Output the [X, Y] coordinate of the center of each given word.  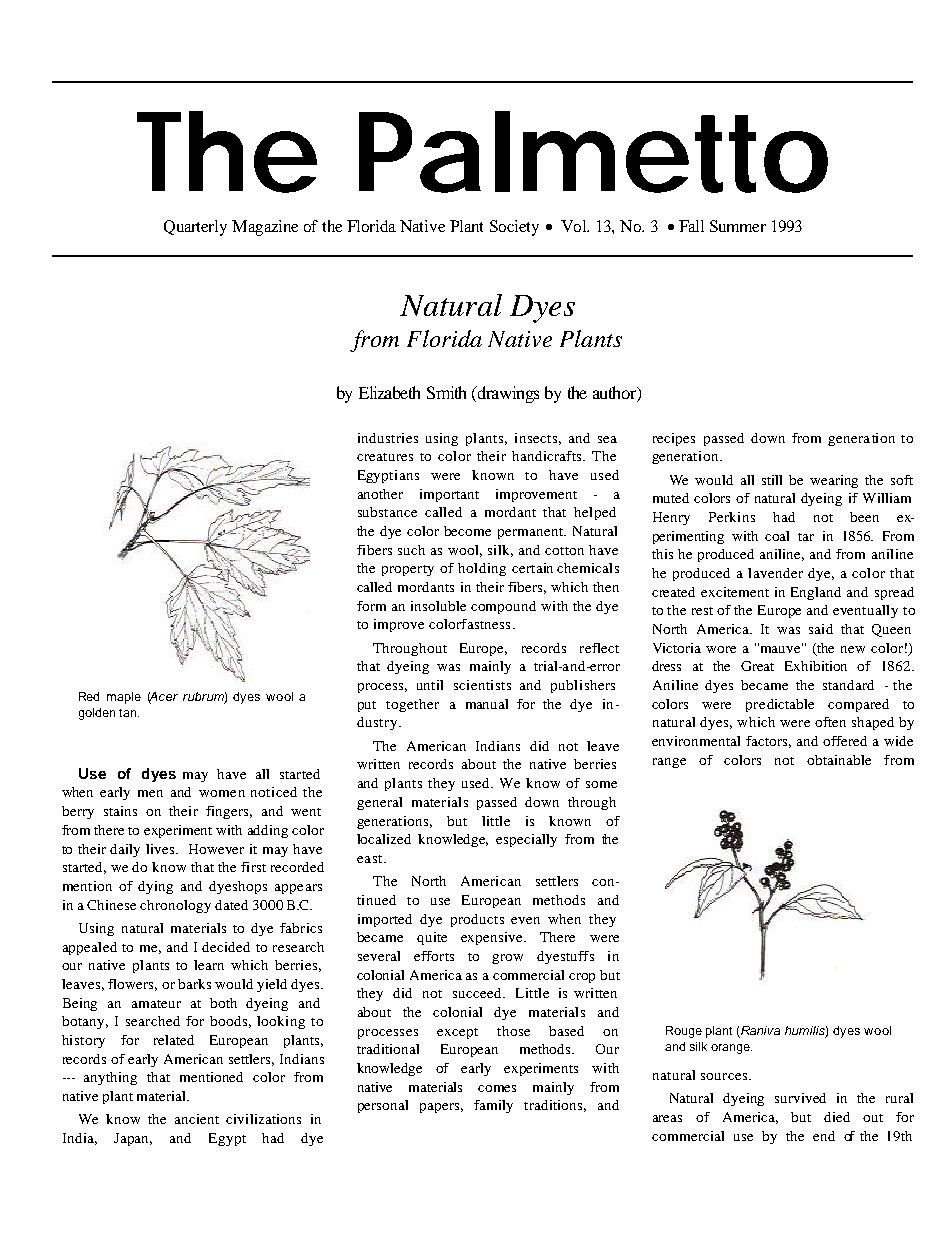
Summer [738, 226]
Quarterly [195, 228]
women [222, 793]
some [601, 784]
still [772, 480]
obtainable [839, 760]
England [816, 593]
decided [226, 947]
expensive [493, 938]
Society [514, 228]
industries [388, 438]
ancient [197, 1119]
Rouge [684, 1032]
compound [503, 607]
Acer [163, 697]
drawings [507, 394]
